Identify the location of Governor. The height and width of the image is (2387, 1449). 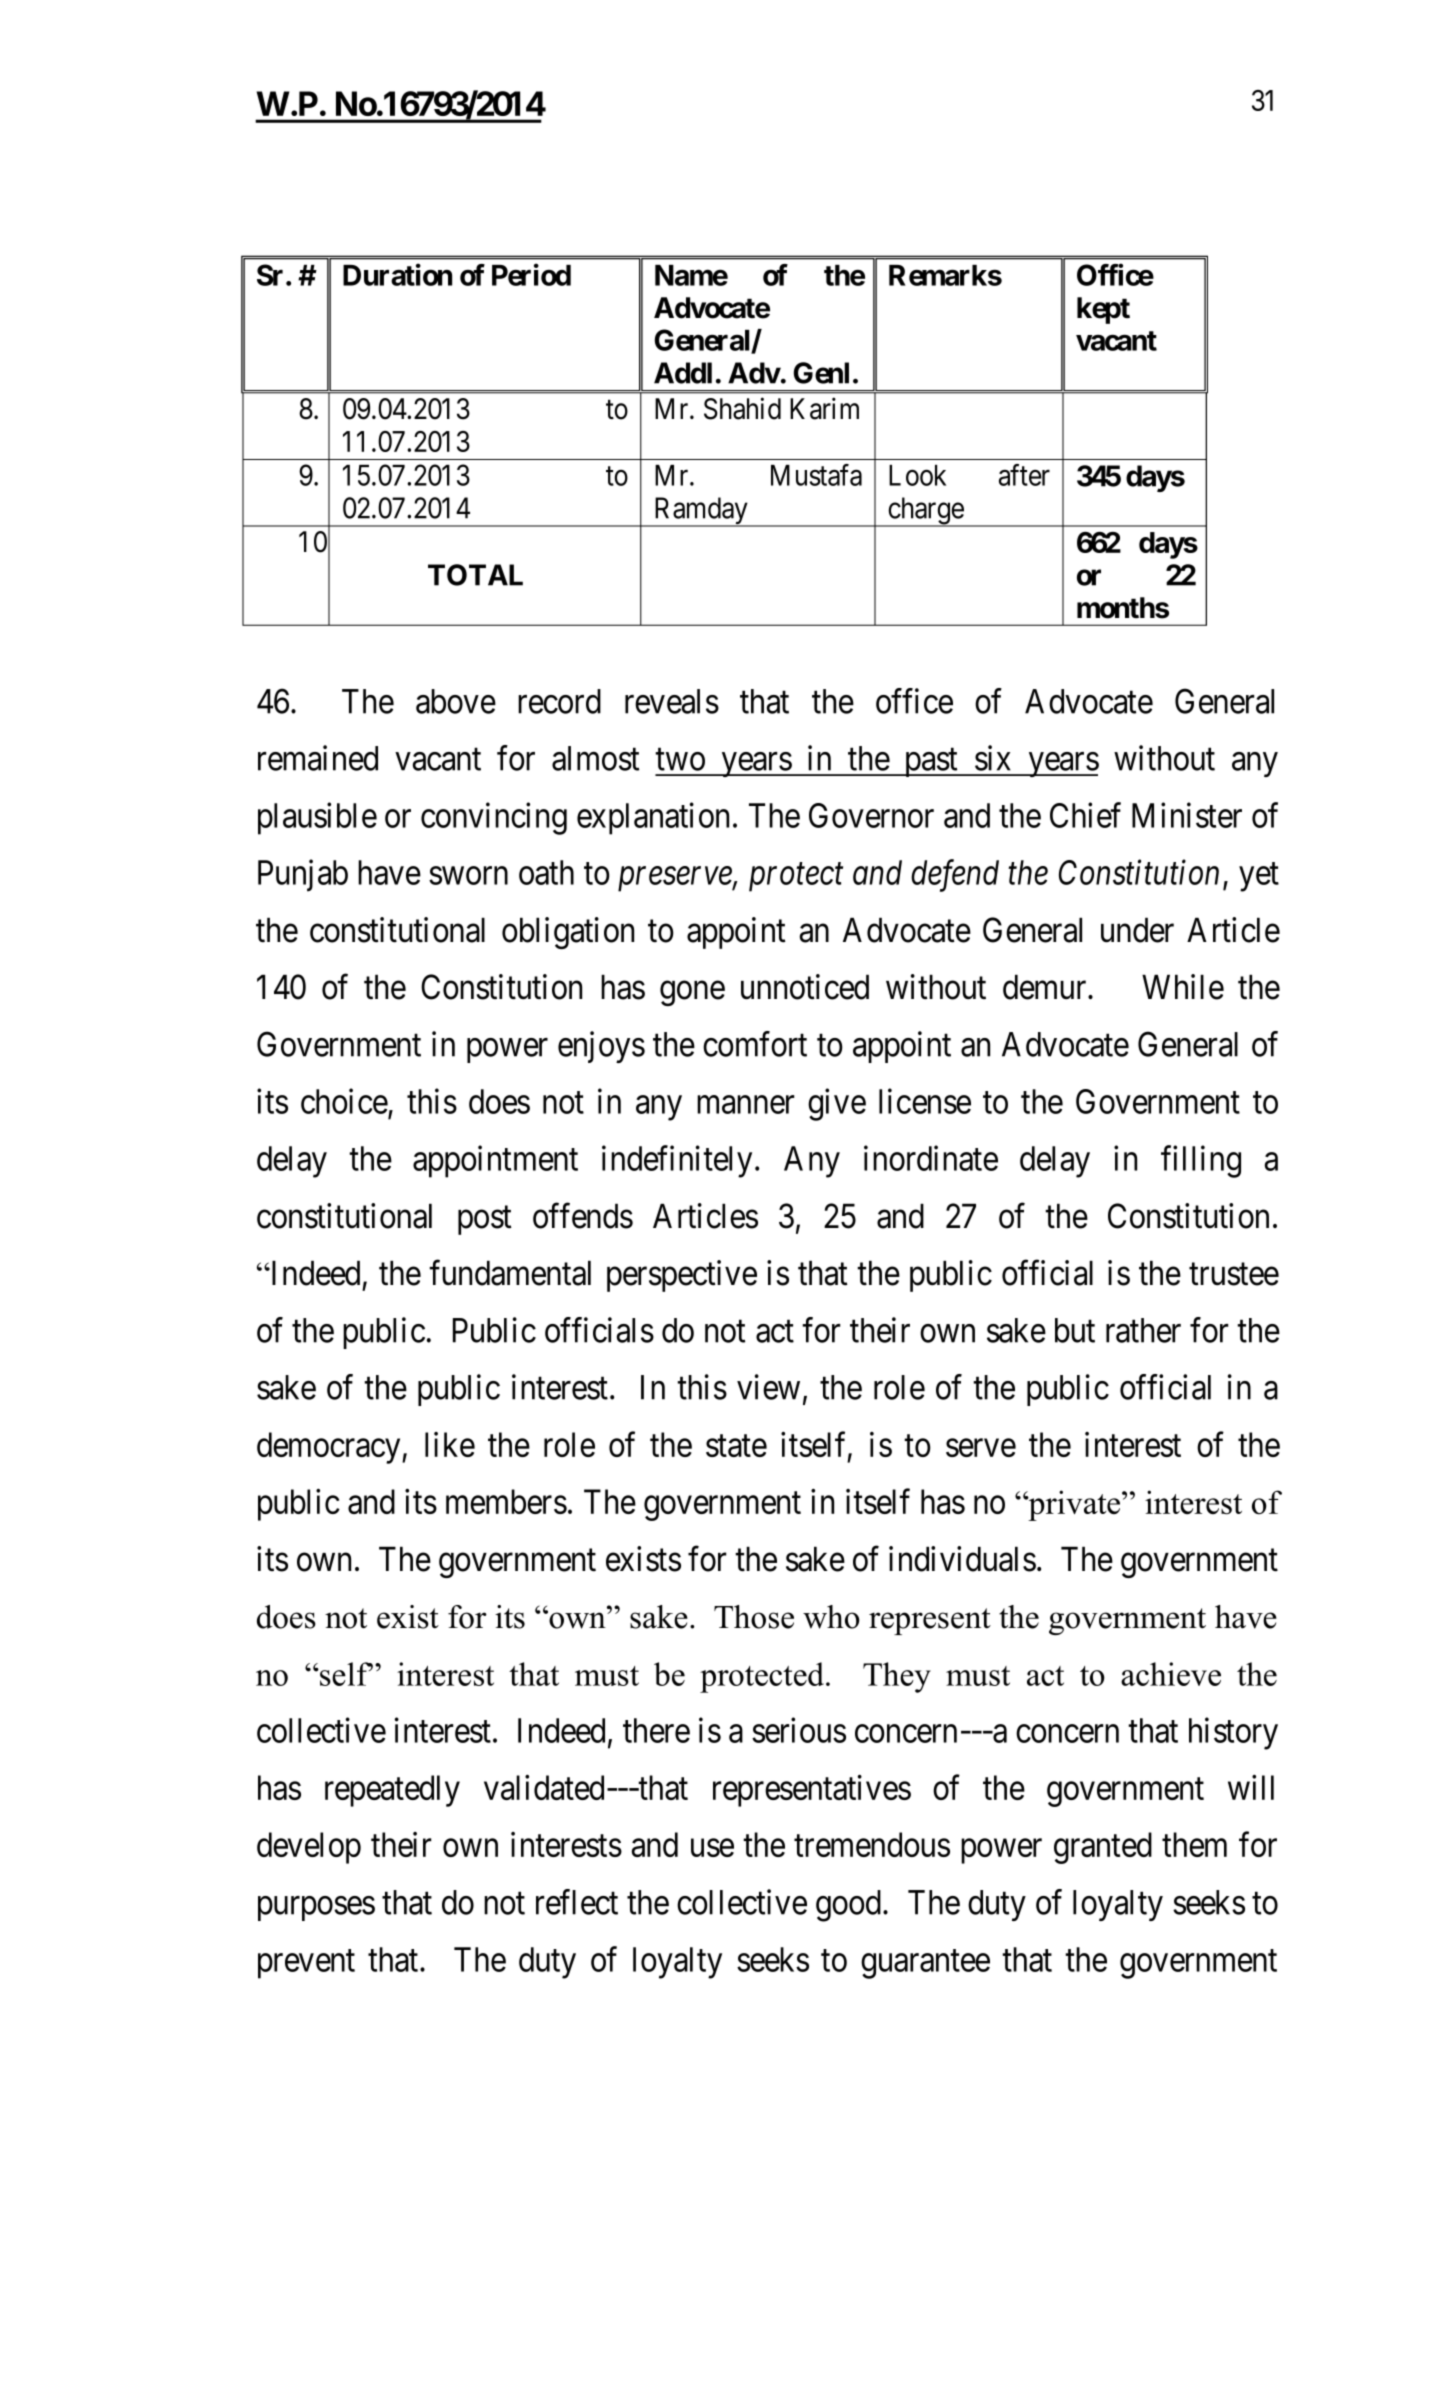
(871, 815).
